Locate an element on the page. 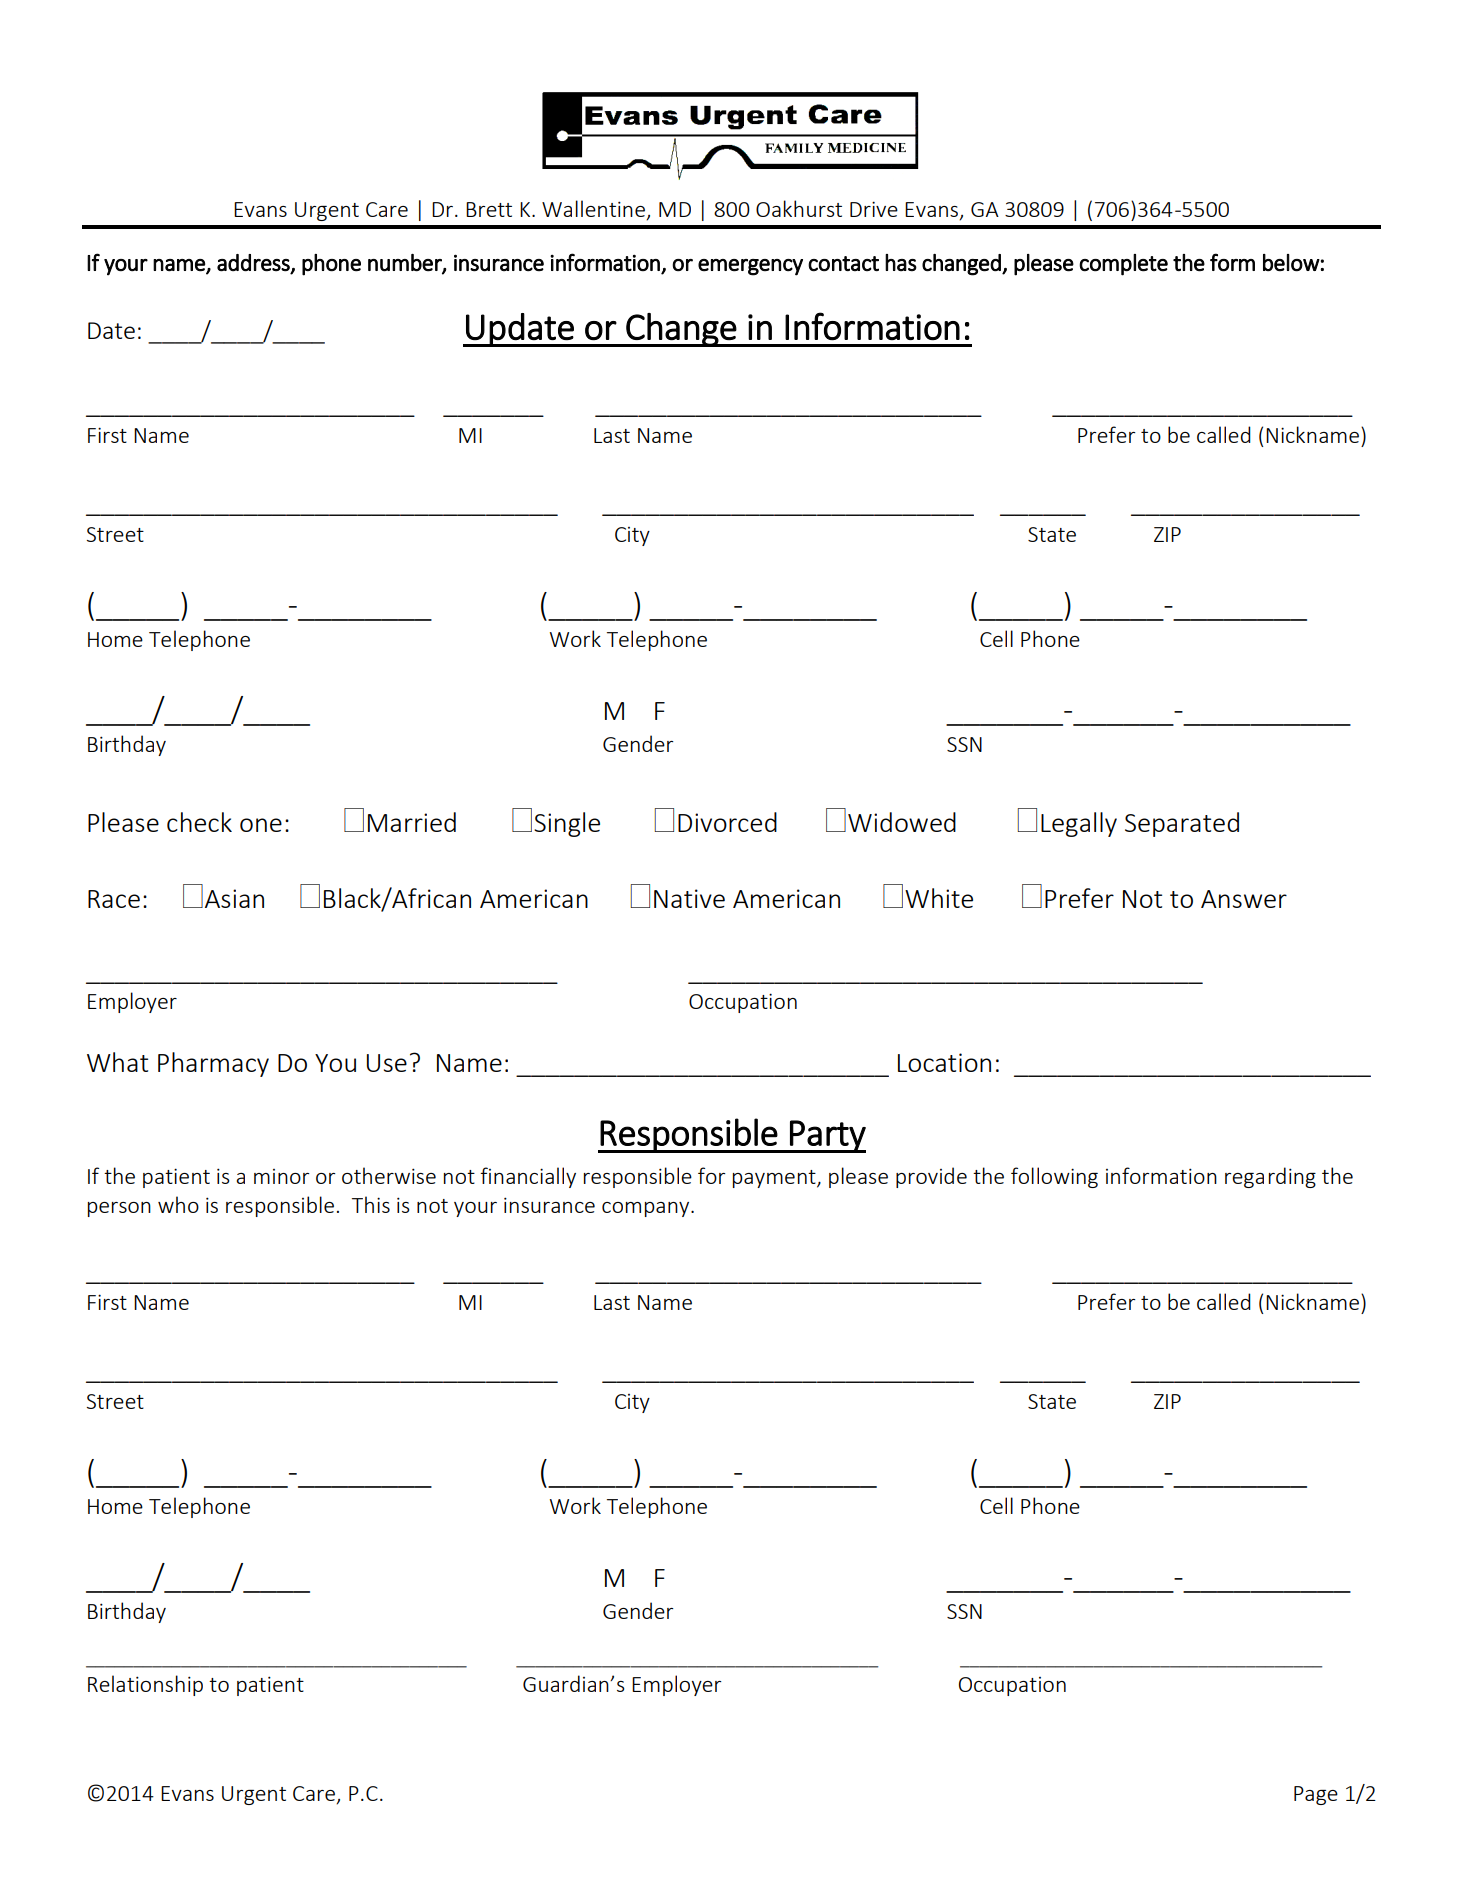  Relationship is located at coordinates (145, 1685).
